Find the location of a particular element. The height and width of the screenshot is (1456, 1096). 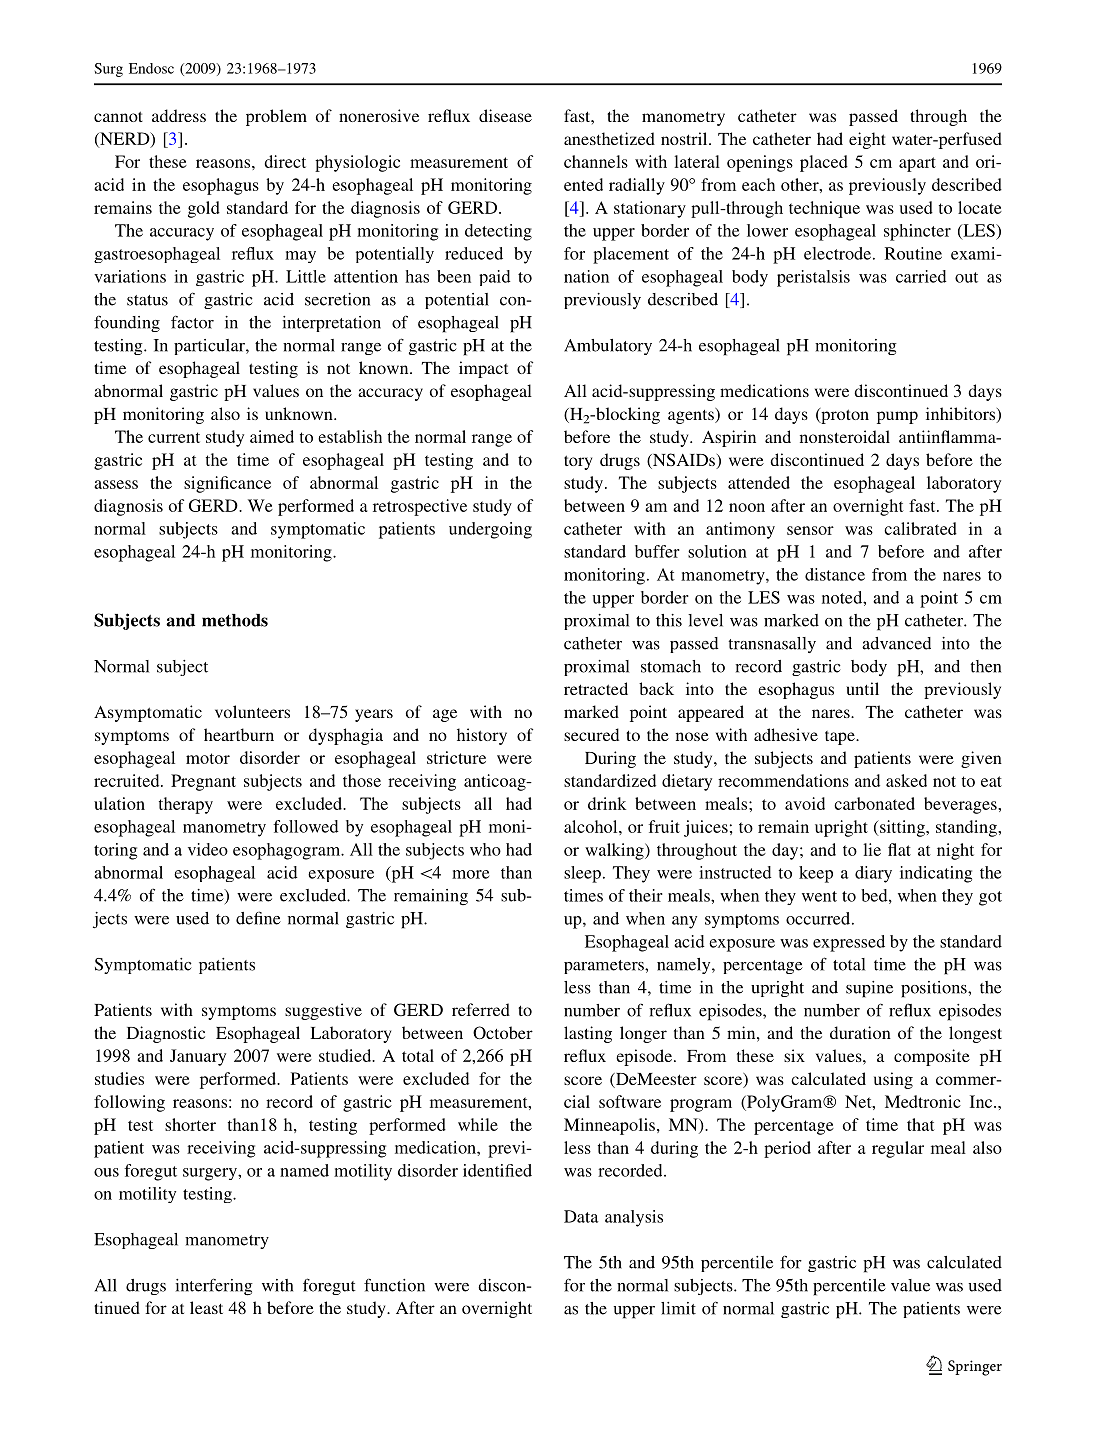

current is located at coordinates (174, 437).
